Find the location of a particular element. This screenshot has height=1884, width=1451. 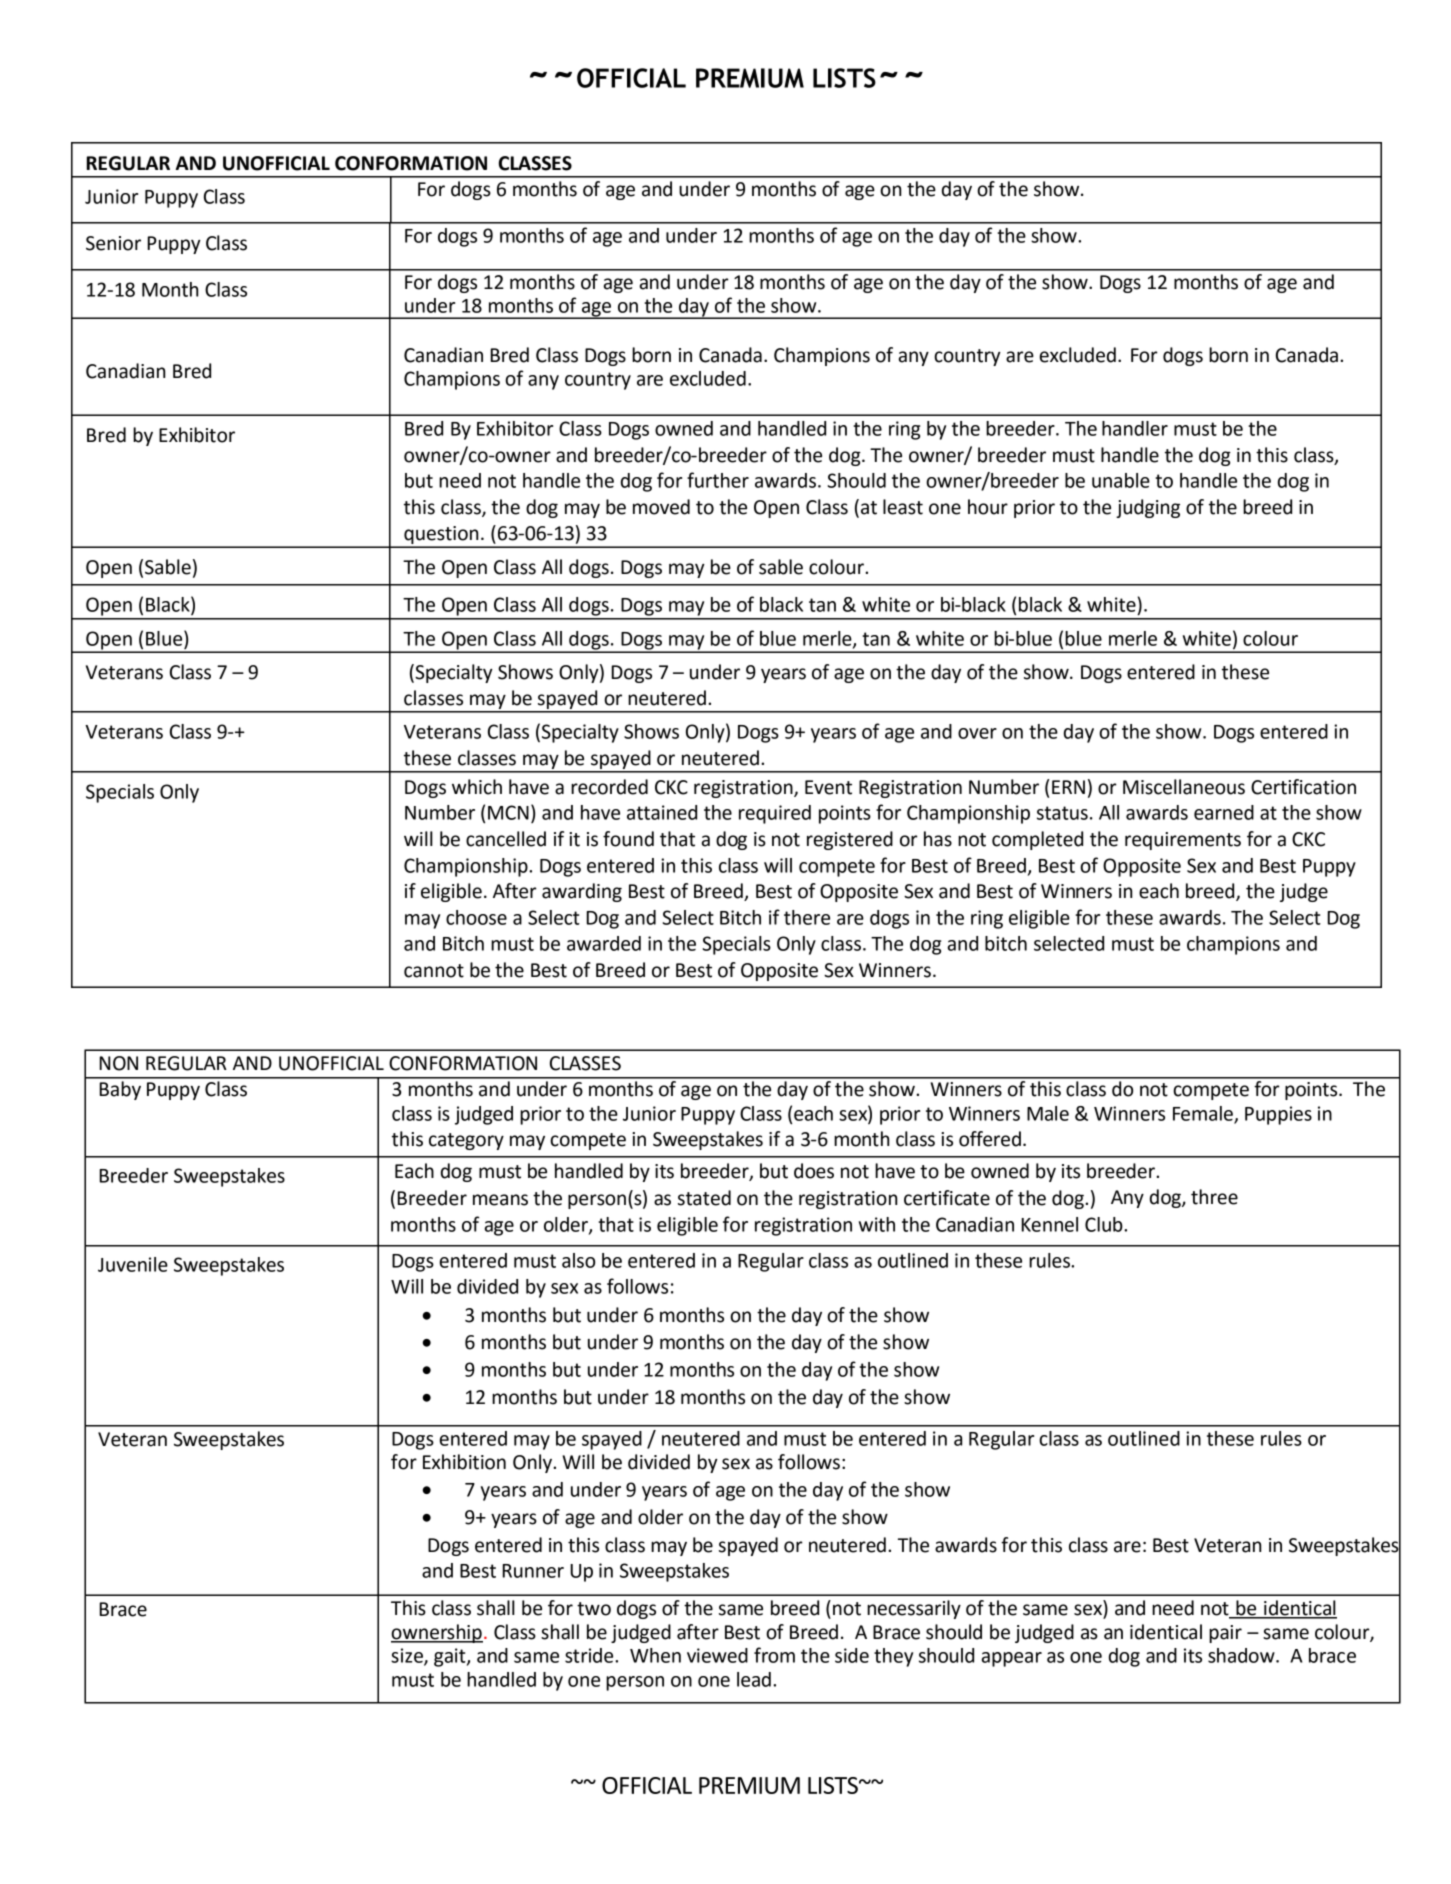

viewed is located at coordinates (717, 1655).
